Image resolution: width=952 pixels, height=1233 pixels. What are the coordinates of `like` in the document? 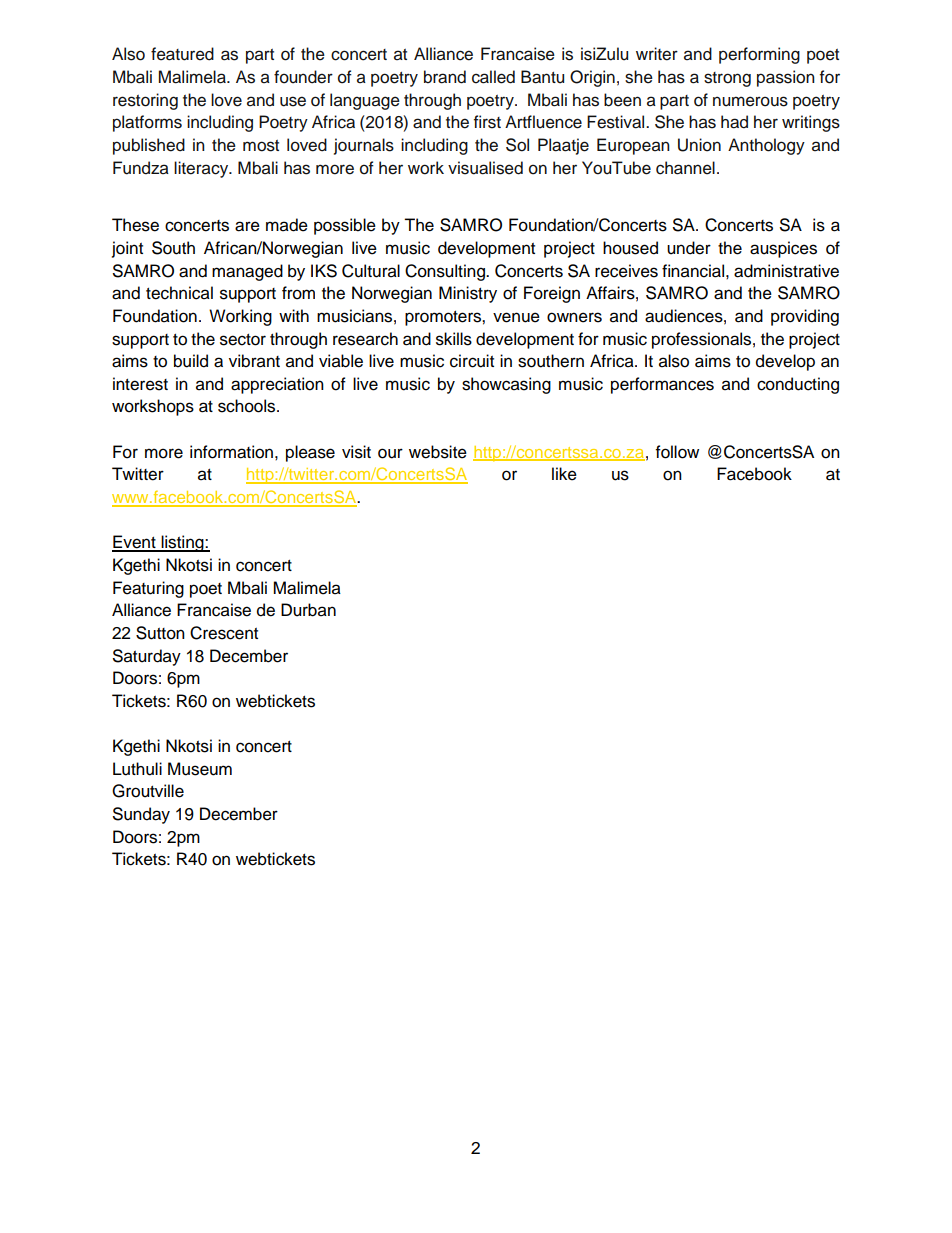 It's located at (564, 474).
